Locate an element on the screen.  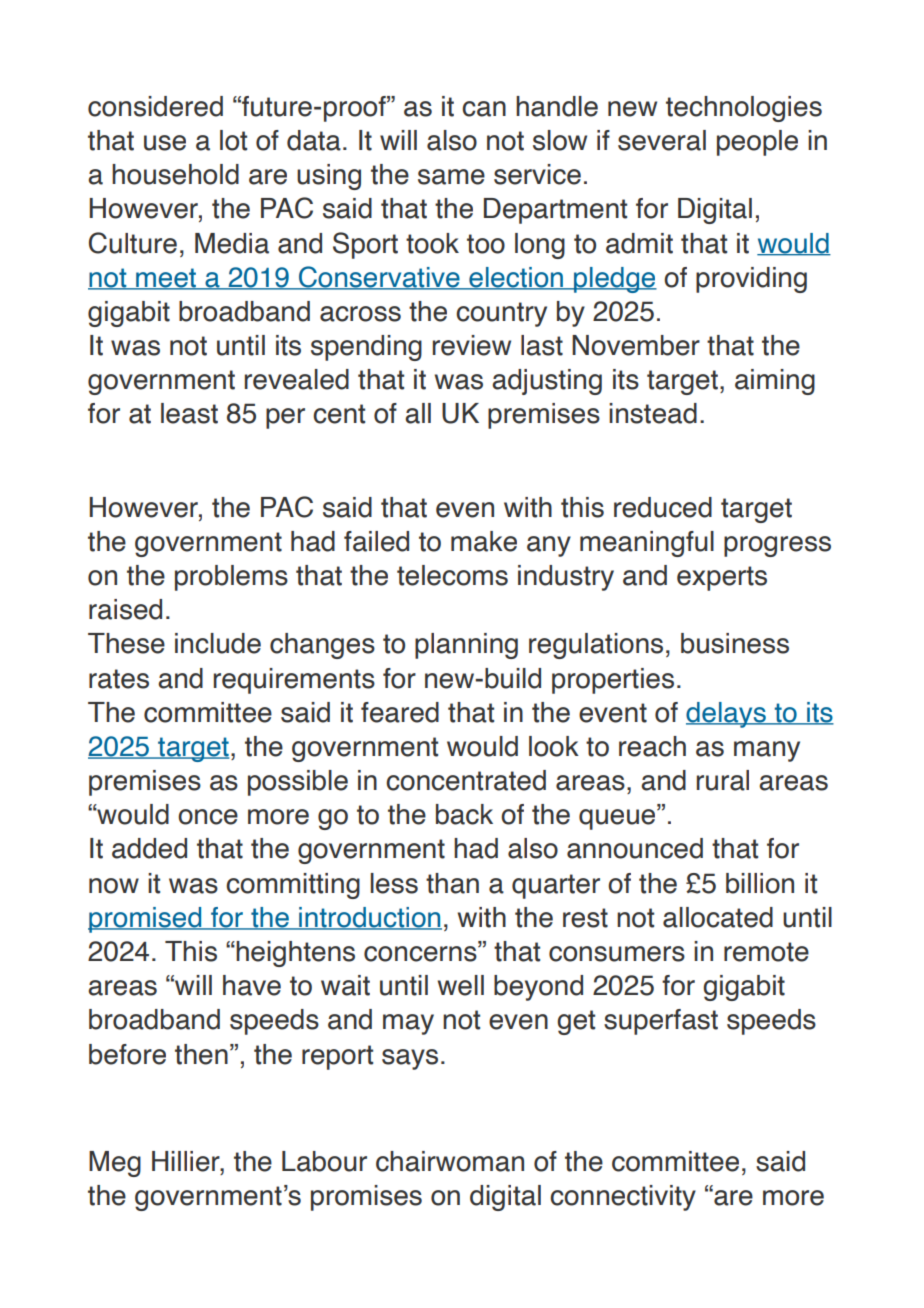
Meg is located at coordinates (115, 1164).
